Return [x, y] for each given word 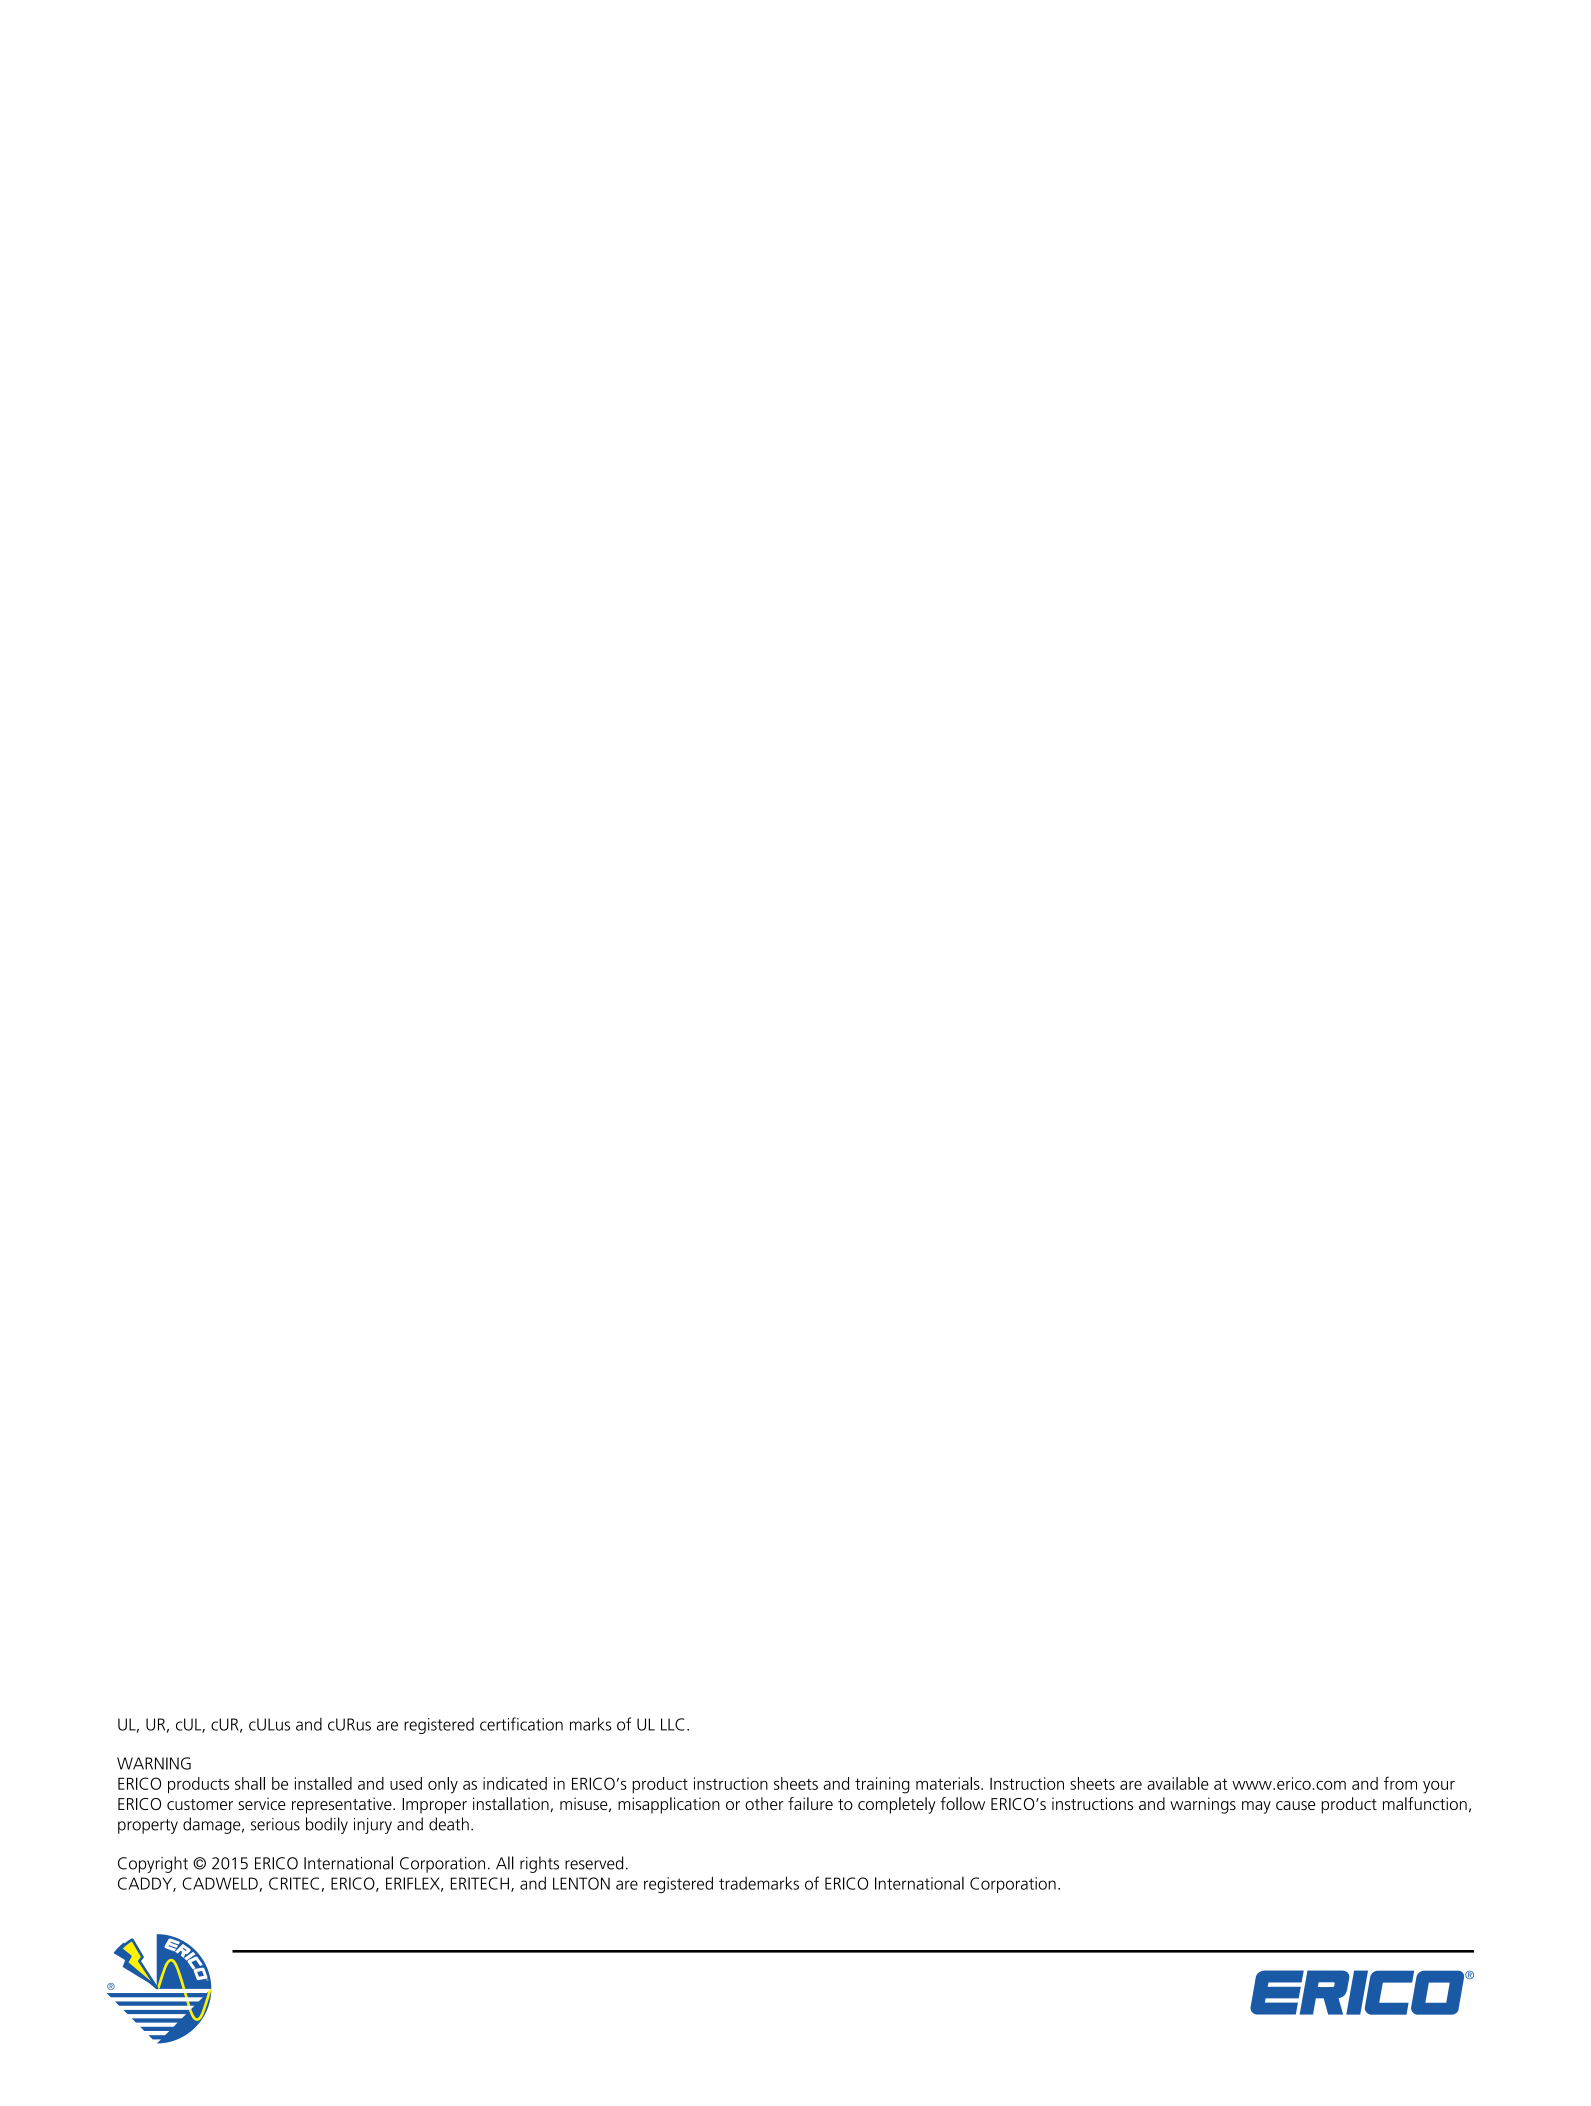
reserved [594, 1863]
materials [949, 1783]
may [1256, 1807]
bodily [327, 1825]
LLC [673, 1724]
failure [810, 1803]
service [262, 1803]
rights [539, 1864]
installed [323, 1783]
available [1178, 1783]
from [1400, 1783]
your [1439, 1787]
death [449, 1824]
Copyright [153, 1864]
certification [521, 1724]
